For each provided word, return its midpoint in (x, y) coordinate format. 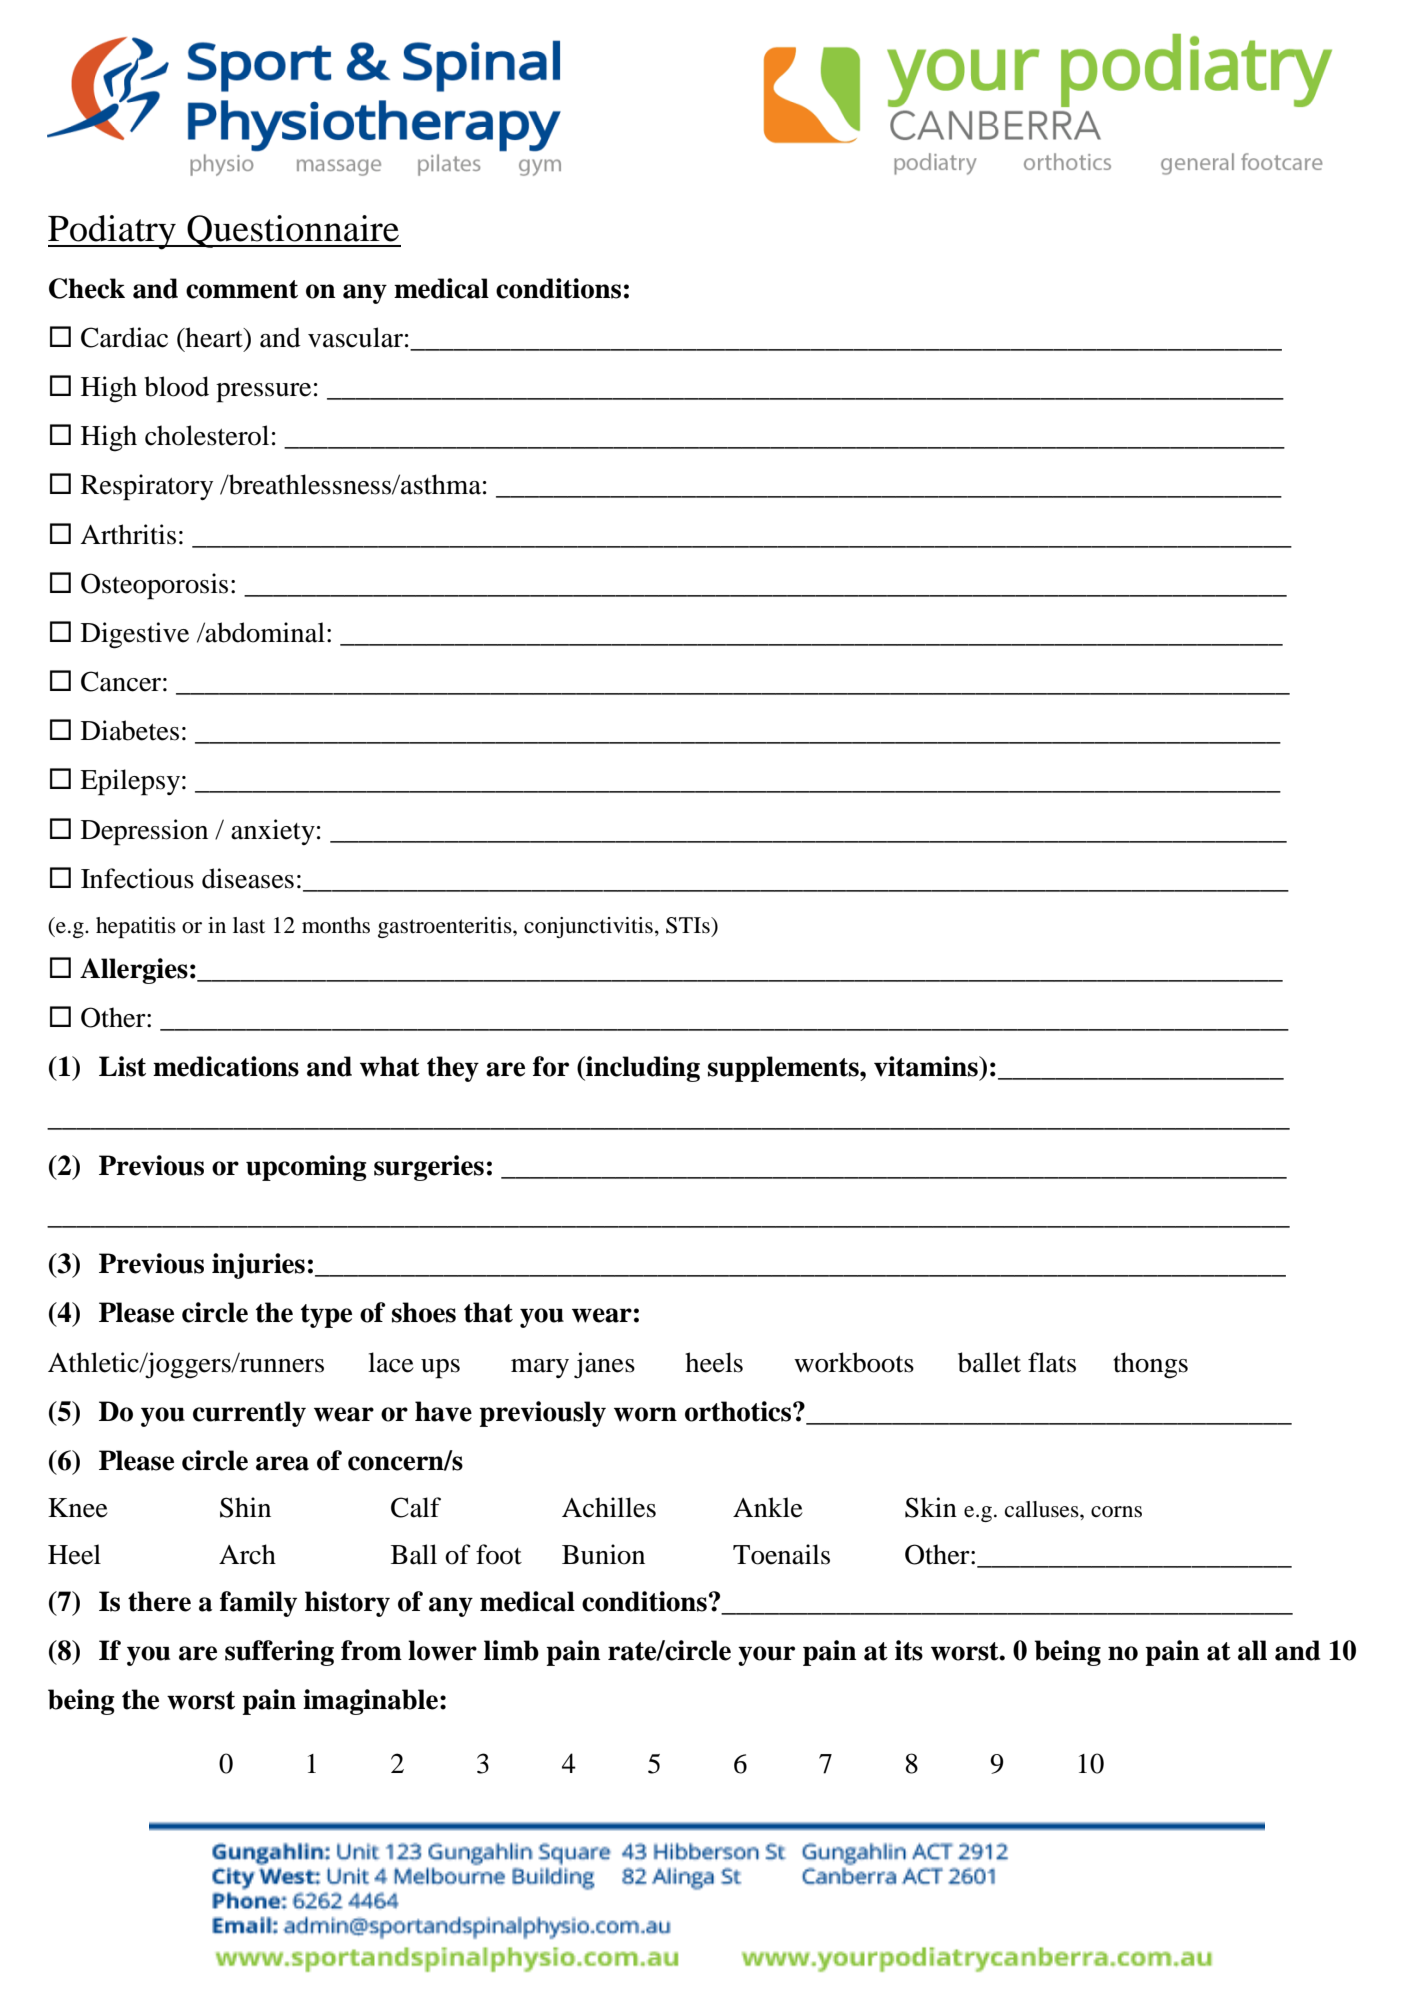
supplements (784, 1069)
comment (242, 289)
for (551, 1066)
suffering (279, 1653)
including (642, 1069)
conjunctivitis (588, 927)
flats (1052, 1362)
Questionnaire (293, 231)
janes (604, 1365)
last (249, 925)
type (326, 1316)
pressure (263, 393)
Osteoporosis (154, 586)
